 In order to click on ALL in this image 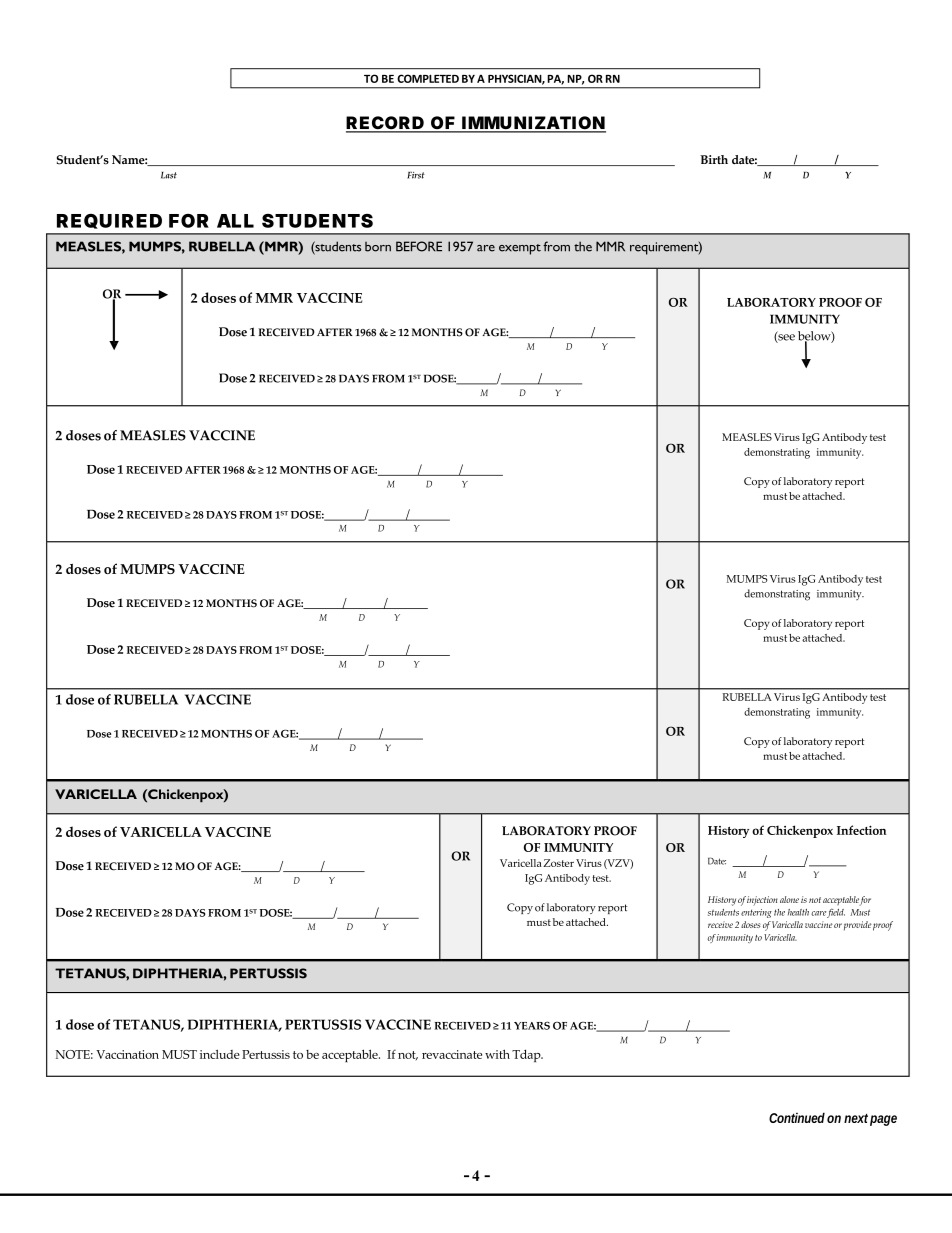, I will do `click(235, 221)`.
